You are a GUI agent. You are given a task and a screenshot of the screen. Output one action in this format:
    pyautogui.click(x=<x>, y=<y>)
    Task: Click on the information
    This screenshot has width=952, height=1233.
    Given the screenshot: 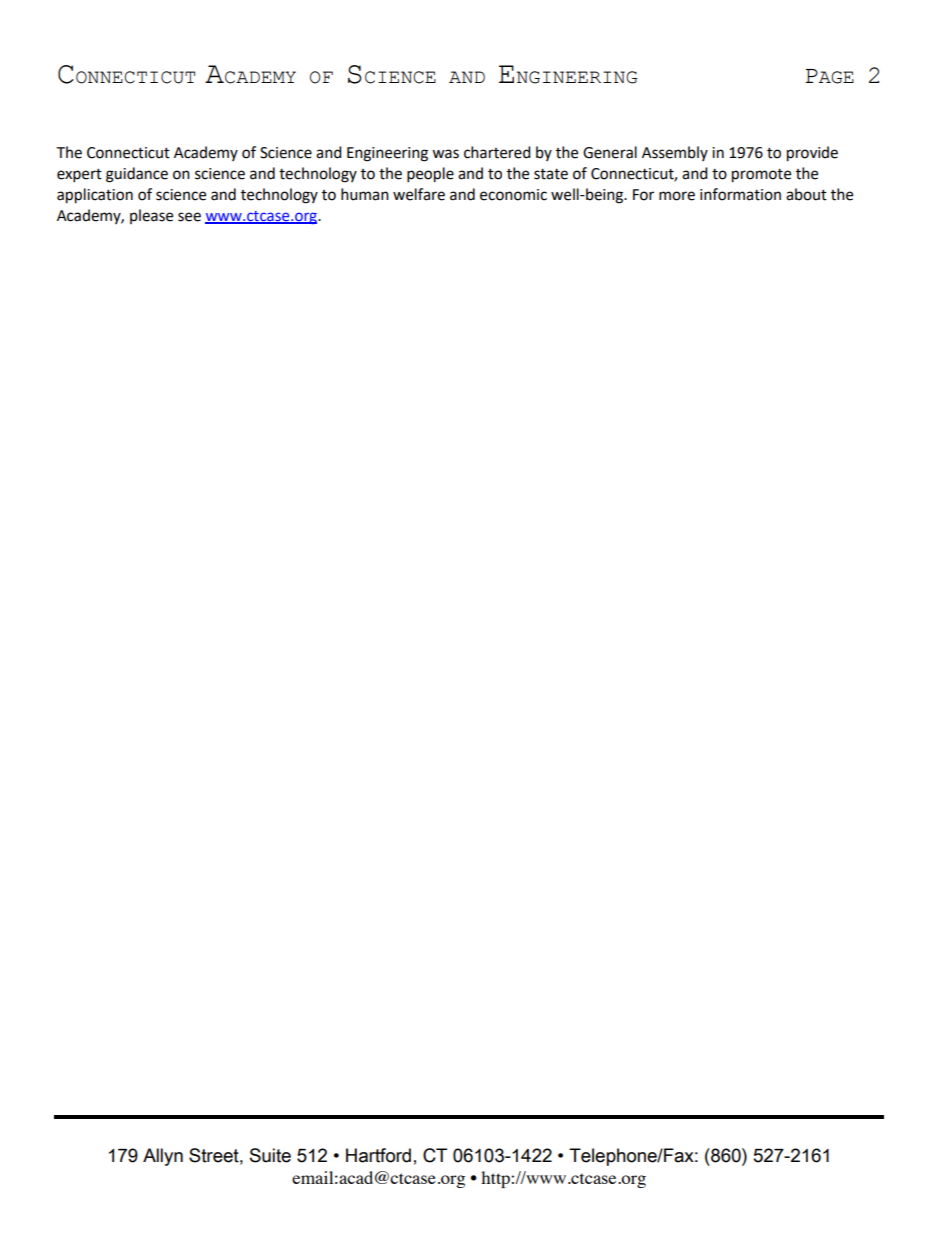 What is the action you would take?
    pyautogui.click(x=740, y=194)
